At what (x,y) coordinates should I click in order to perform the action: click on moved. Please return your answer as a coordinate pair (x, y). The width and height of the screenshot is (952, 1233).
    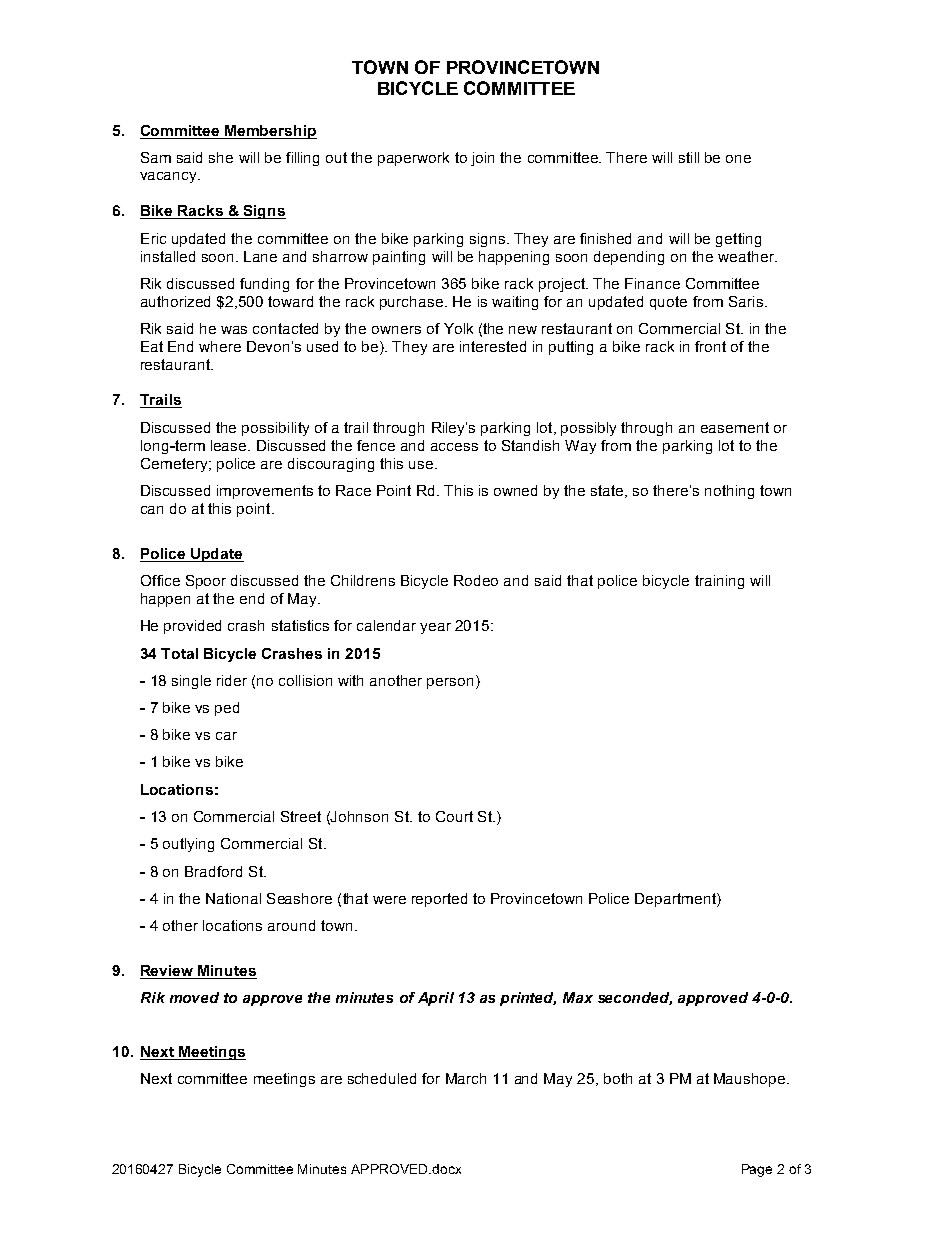
    Looking at the image, I should click on (194, 997).
